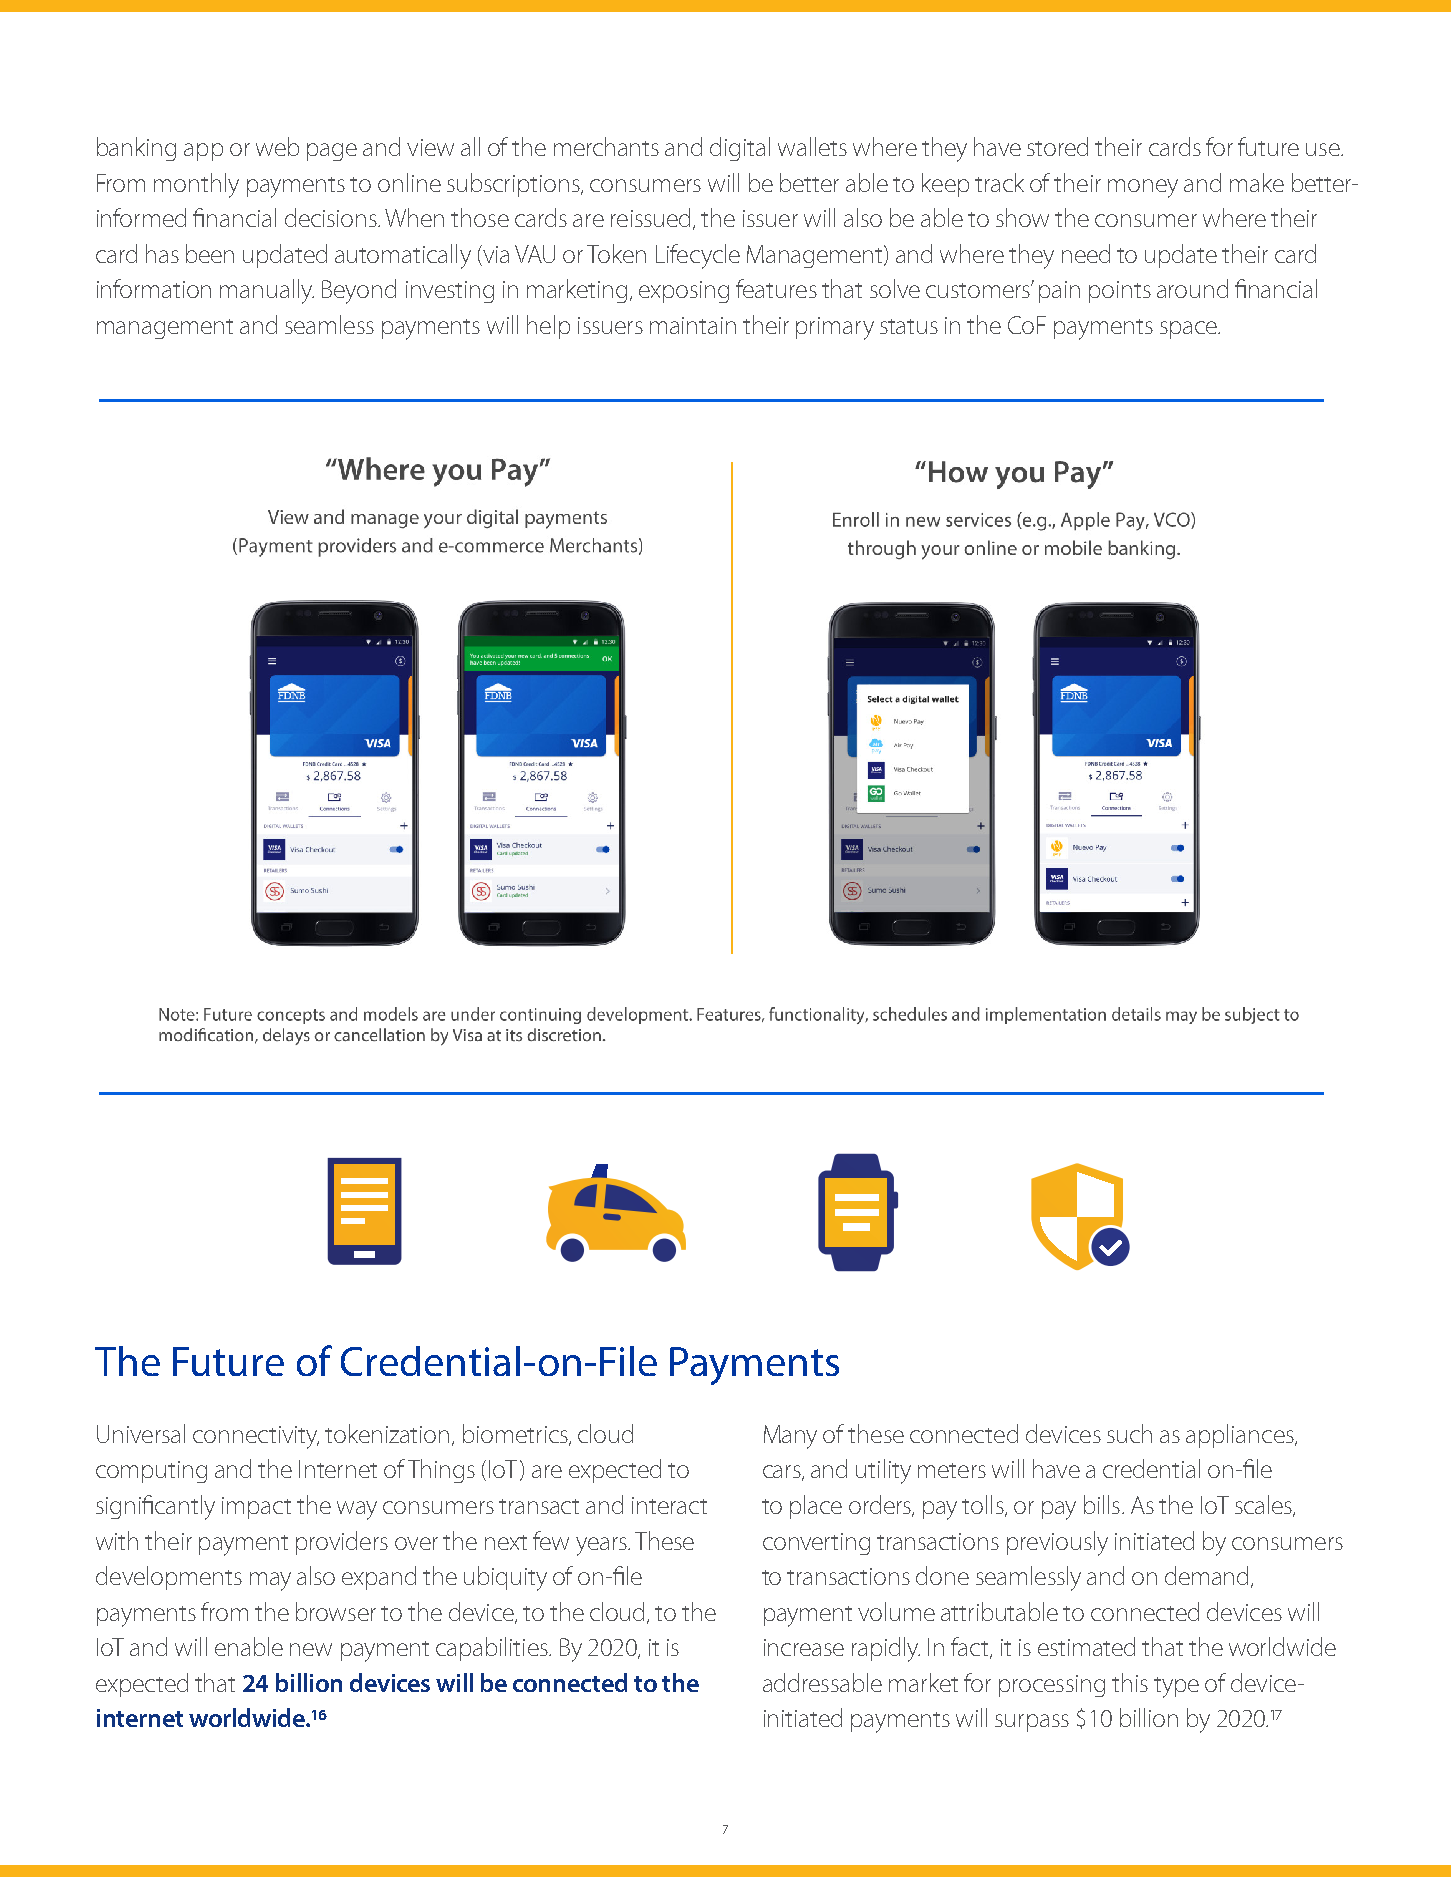  I want to click on connectivity, so click(256, 1437).
